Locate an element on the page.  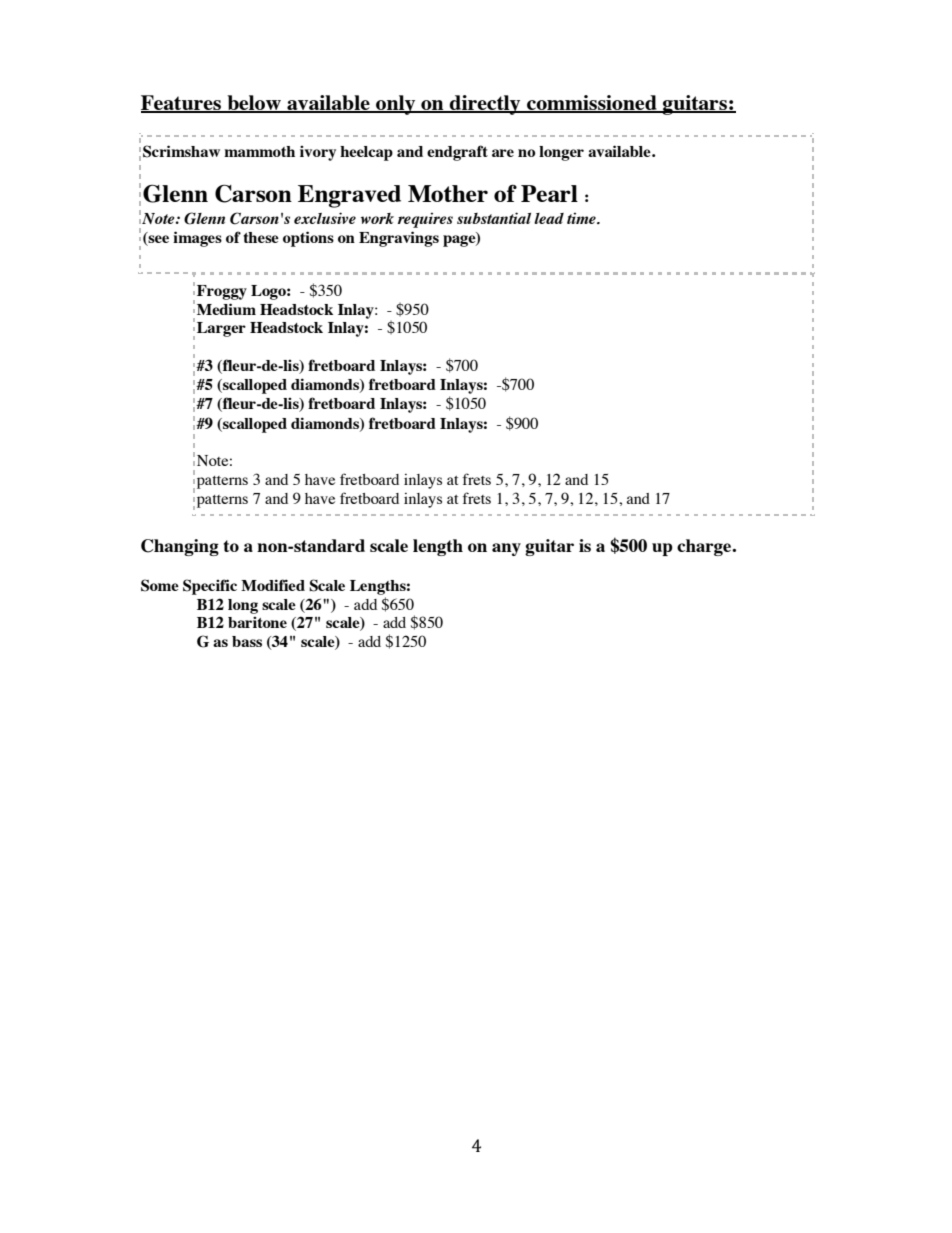
only is located at coordinates (396, 105).
